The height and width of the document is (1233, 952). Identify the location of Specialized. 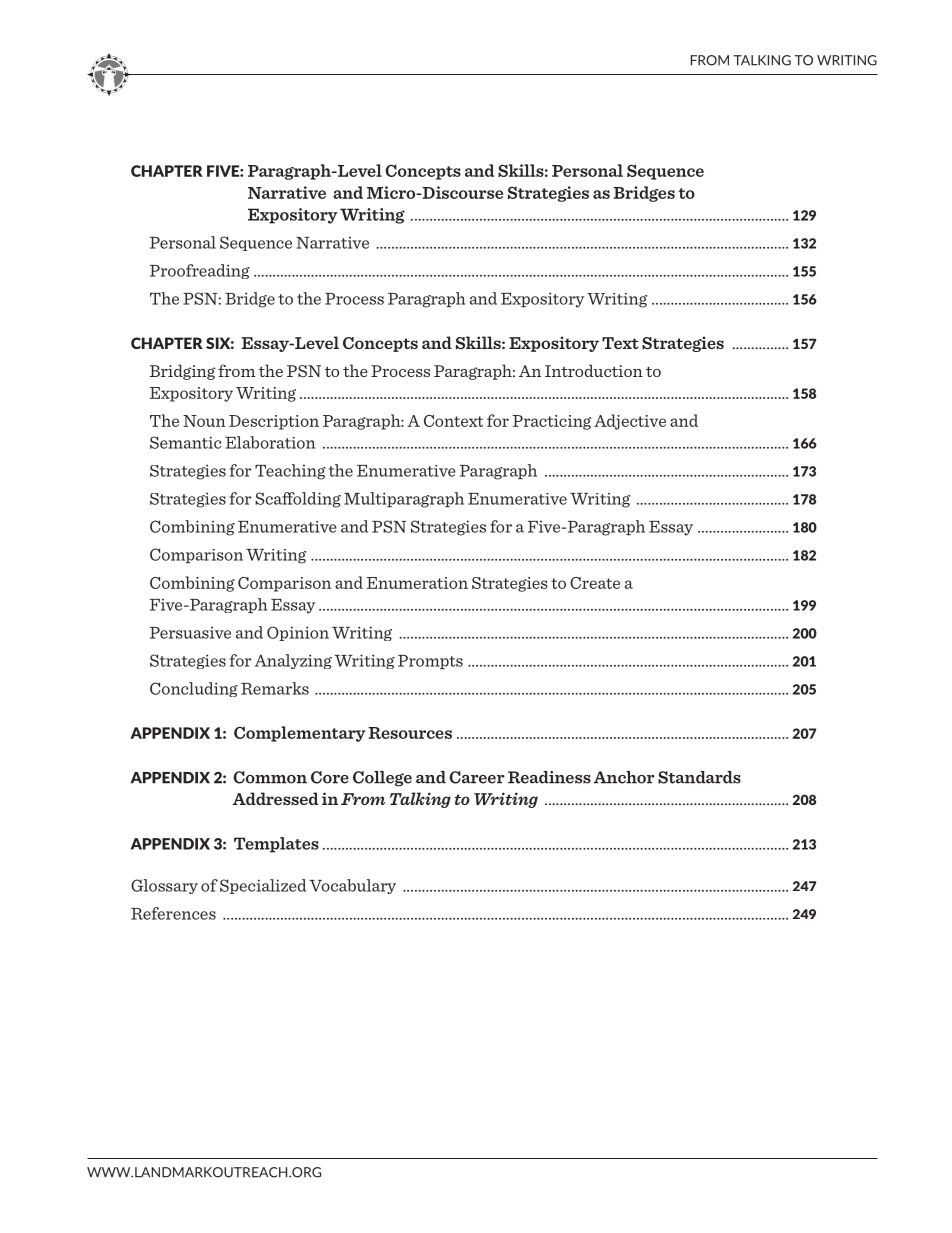
(263, 886).
